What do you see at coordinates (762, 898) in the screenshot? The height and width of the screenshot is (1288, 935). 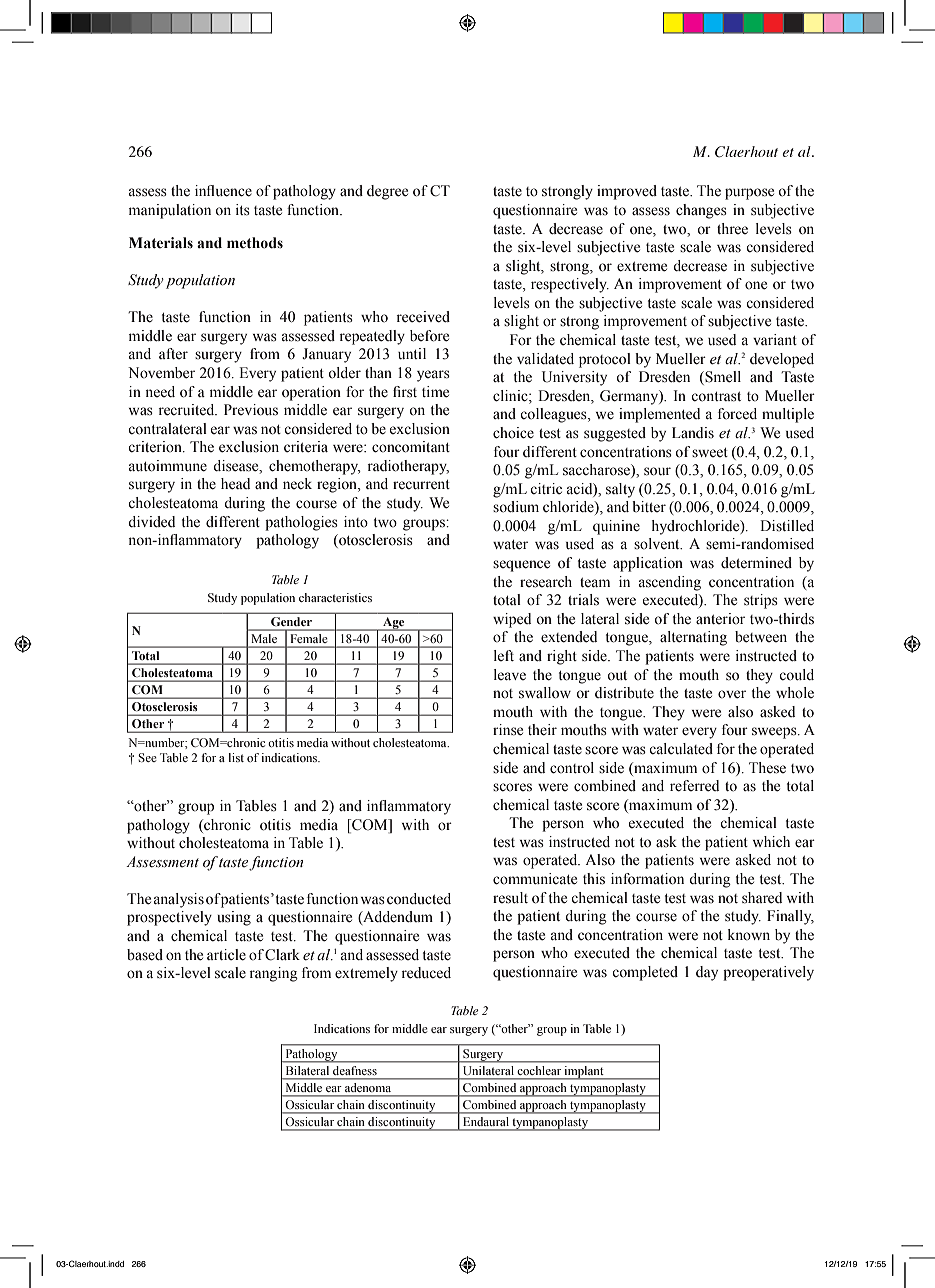 I see `shared` at bounding box center [762, 898].
